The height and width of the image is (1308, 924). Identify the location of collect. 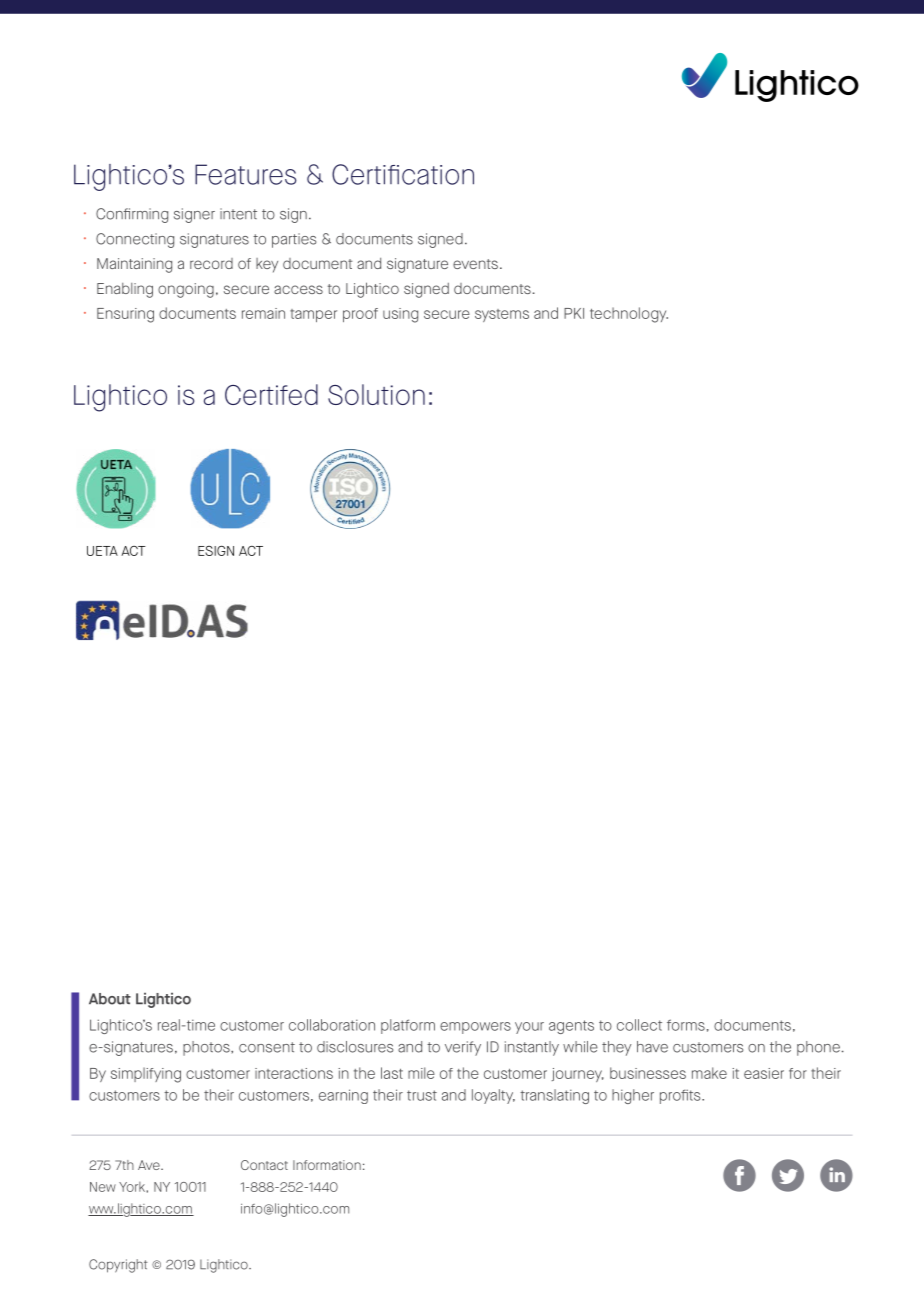
(639, 1025).
